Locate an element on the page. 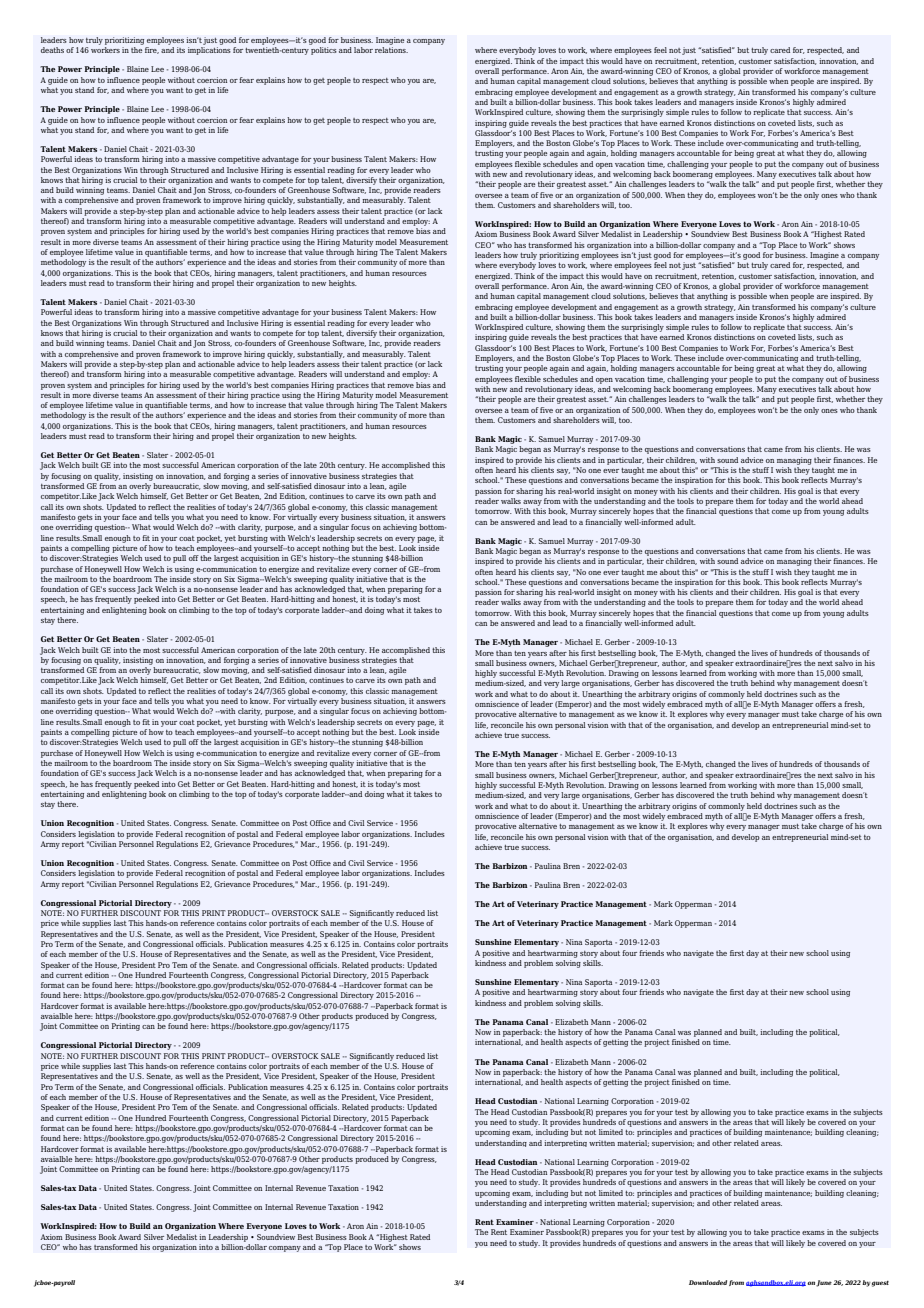 The height and width of the document is (1308, 924). politics is located at coordinates (324, 51).
